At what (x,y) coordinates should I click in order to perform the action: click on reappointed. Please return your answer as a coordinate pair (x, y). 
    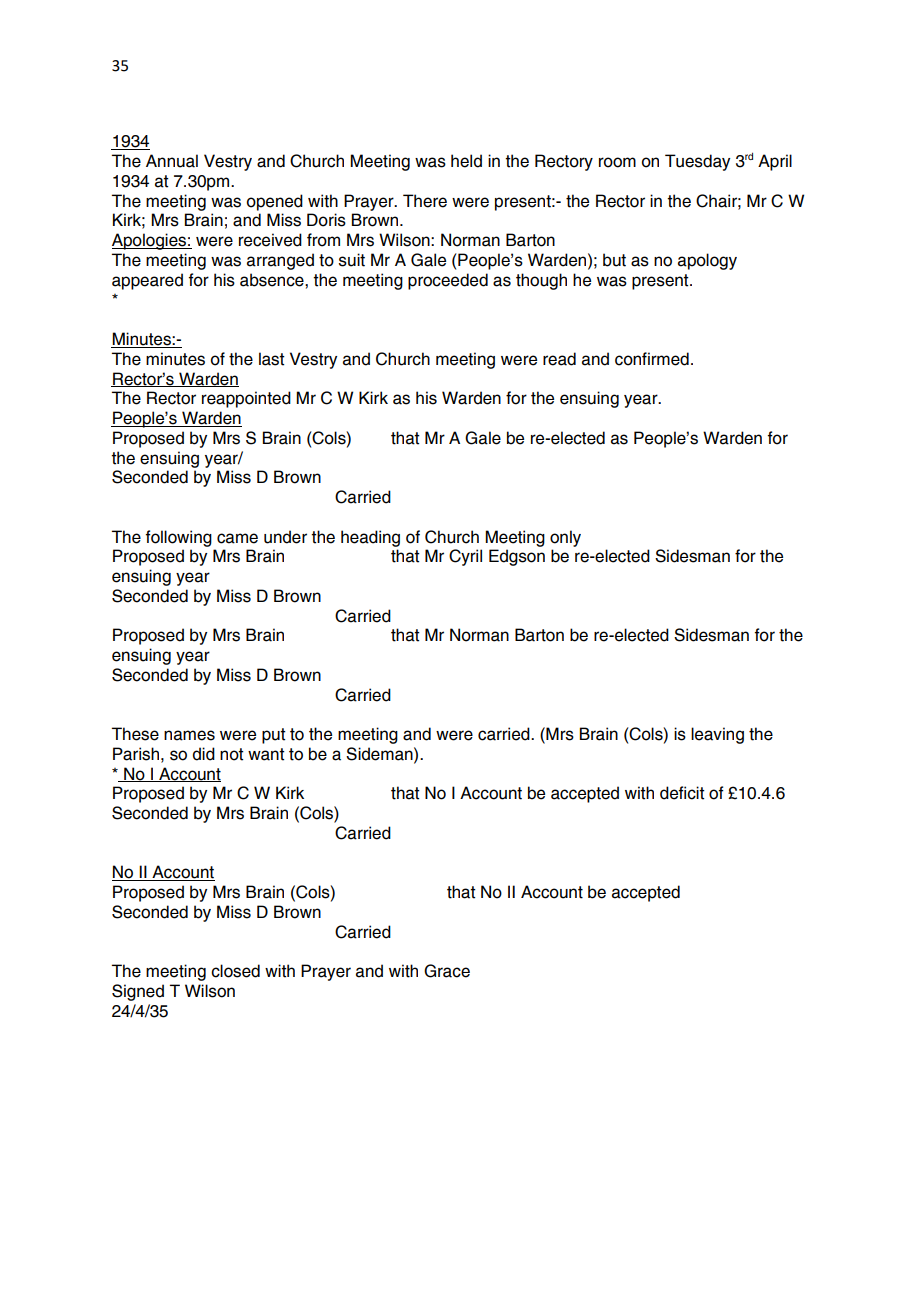
    Looking at the image, I should click on (246, 399).
